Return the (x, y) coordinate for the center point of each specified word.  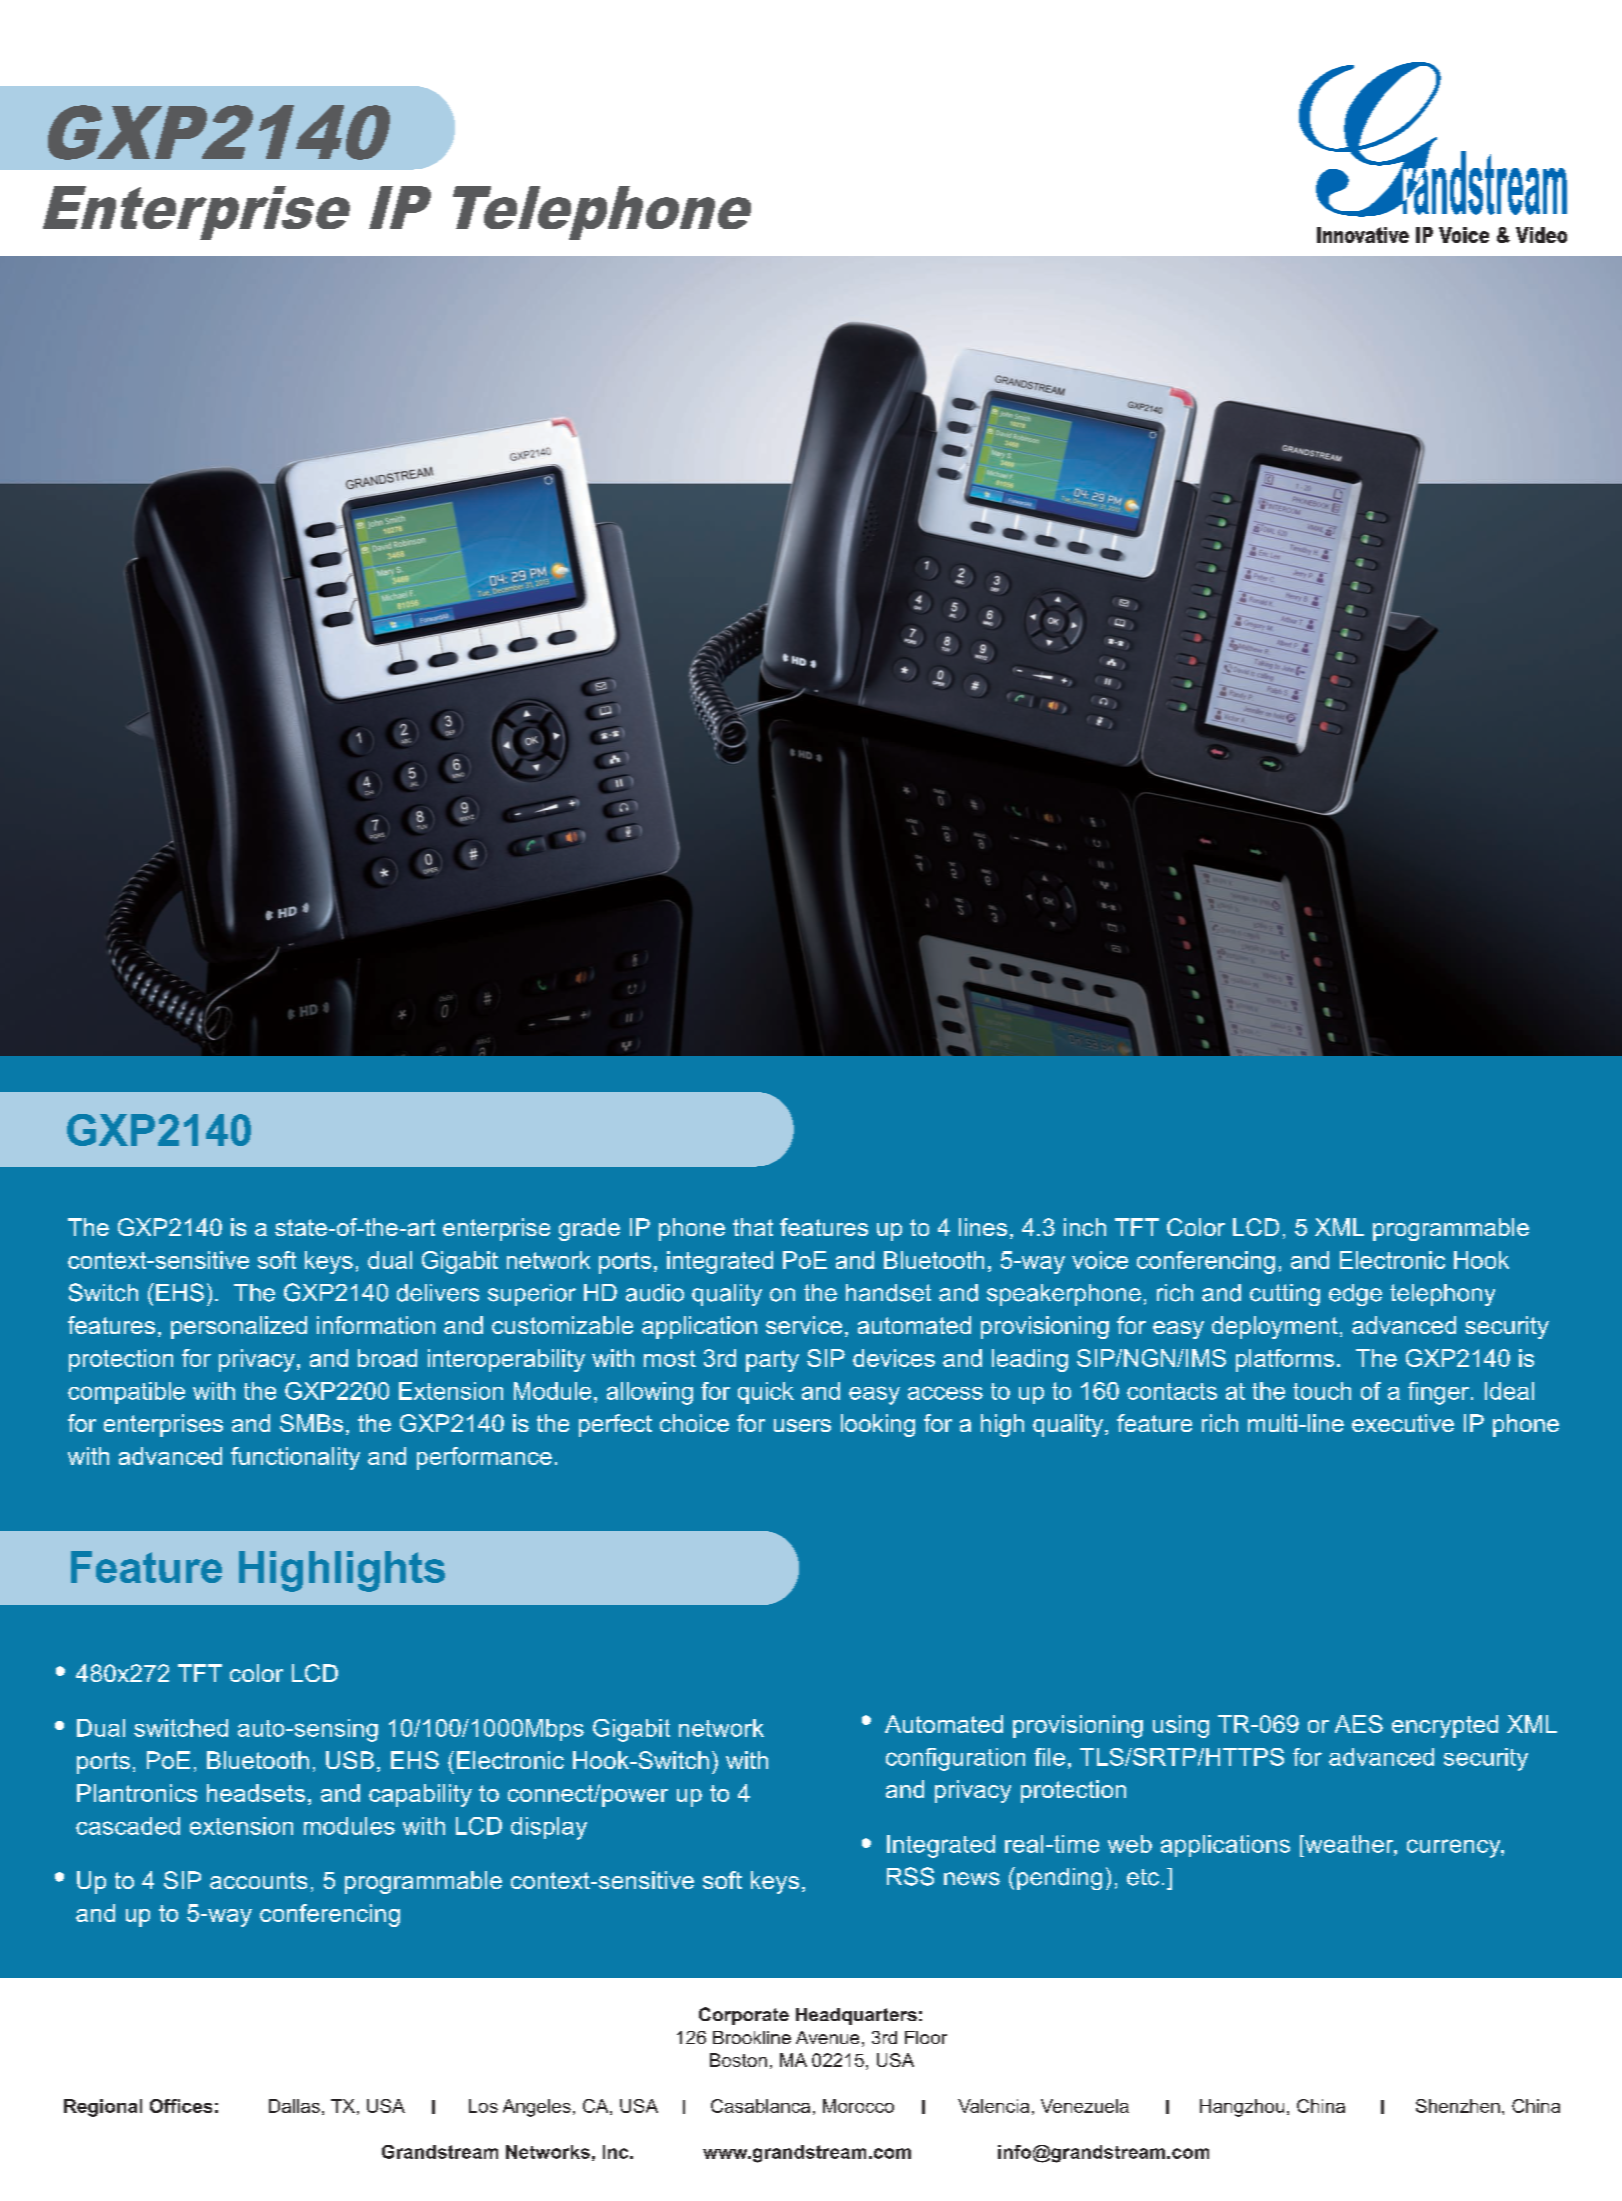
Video (1541, 235)
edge (1355, 1295)
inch (1085, 1227)
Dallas (294, 2106)
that (753, 1227)
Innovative (1363, 235)
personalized (239, 1327)
